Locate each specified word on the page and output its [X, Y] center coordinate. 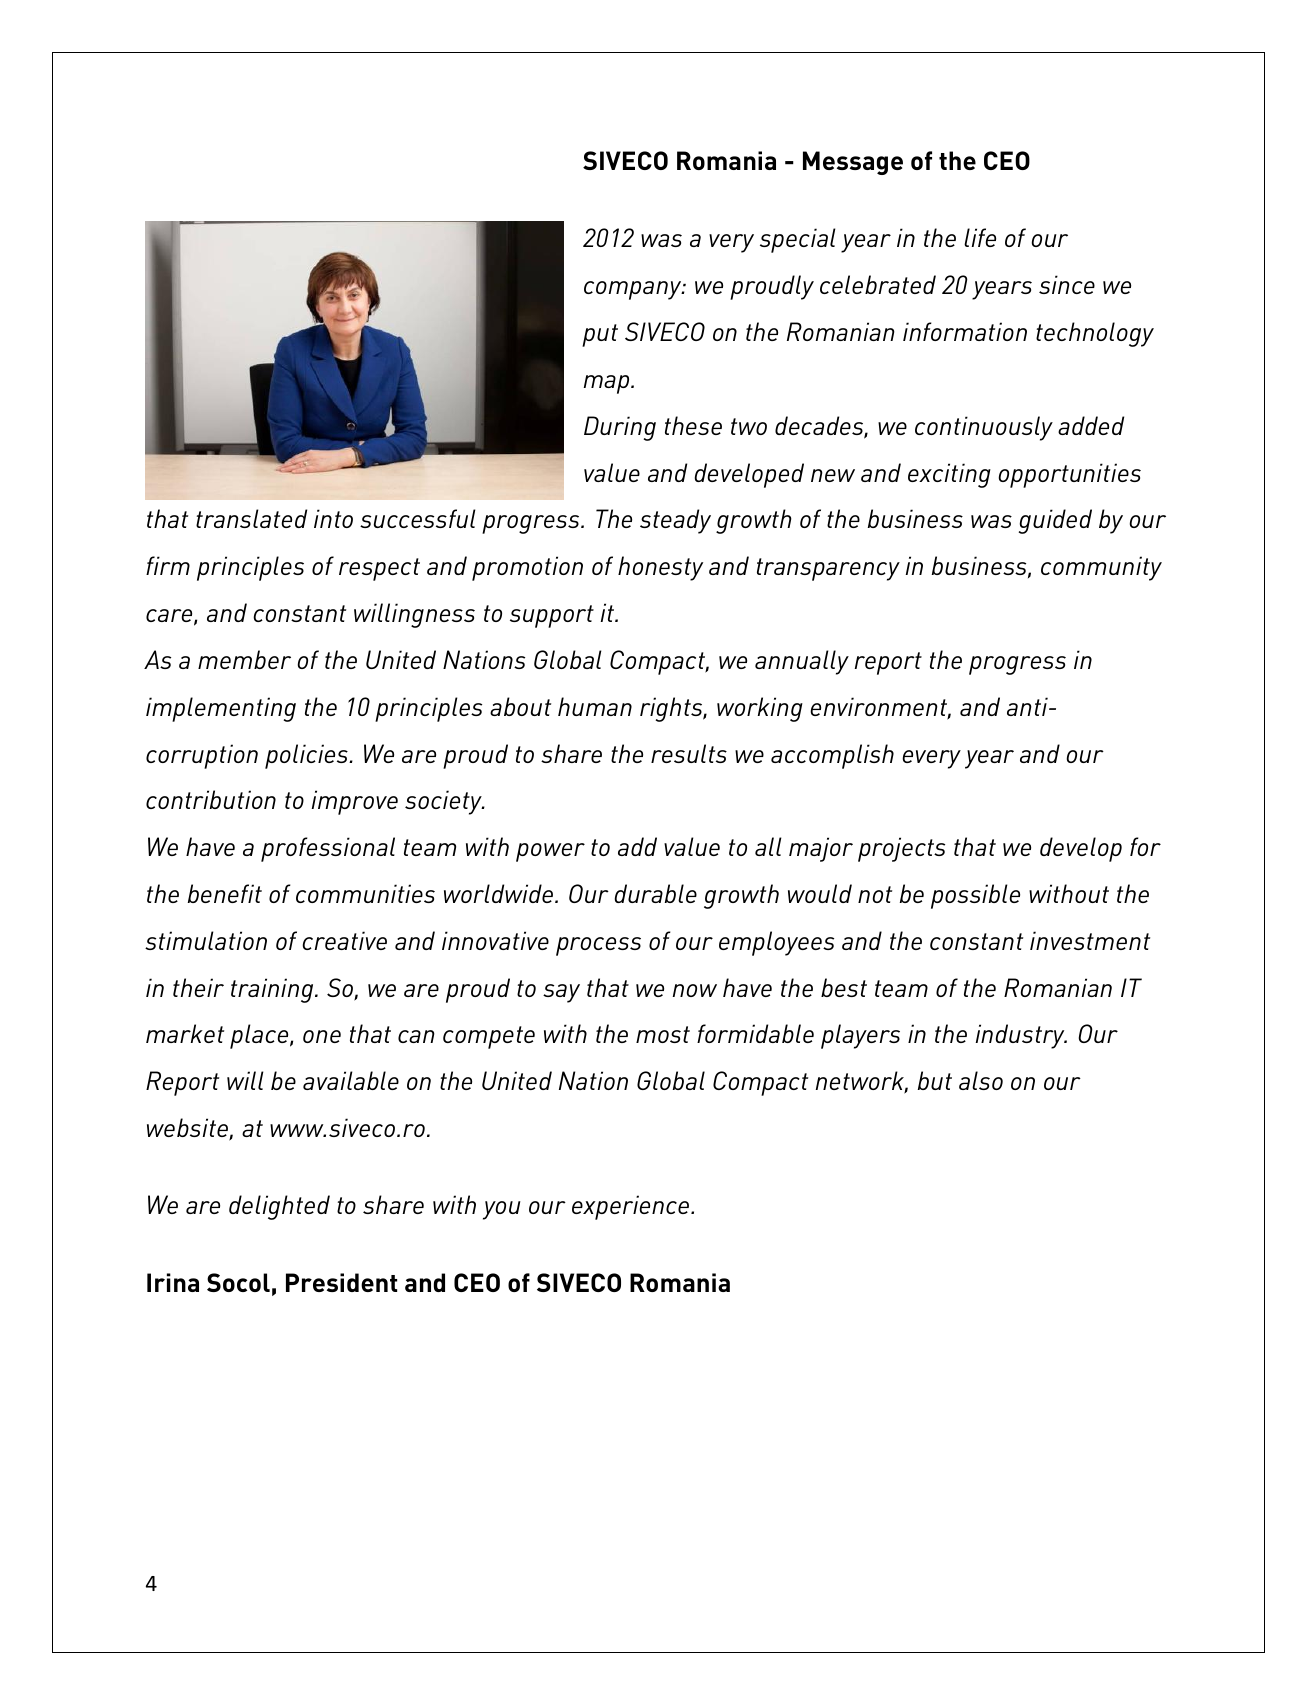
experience [632, 1207]
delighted [279, 1207]
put [600, 335]
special [798, 240]
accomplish [832, 756]
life [980, 237]
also [981, 1080]
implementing [221, 709]
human [595, 706]
